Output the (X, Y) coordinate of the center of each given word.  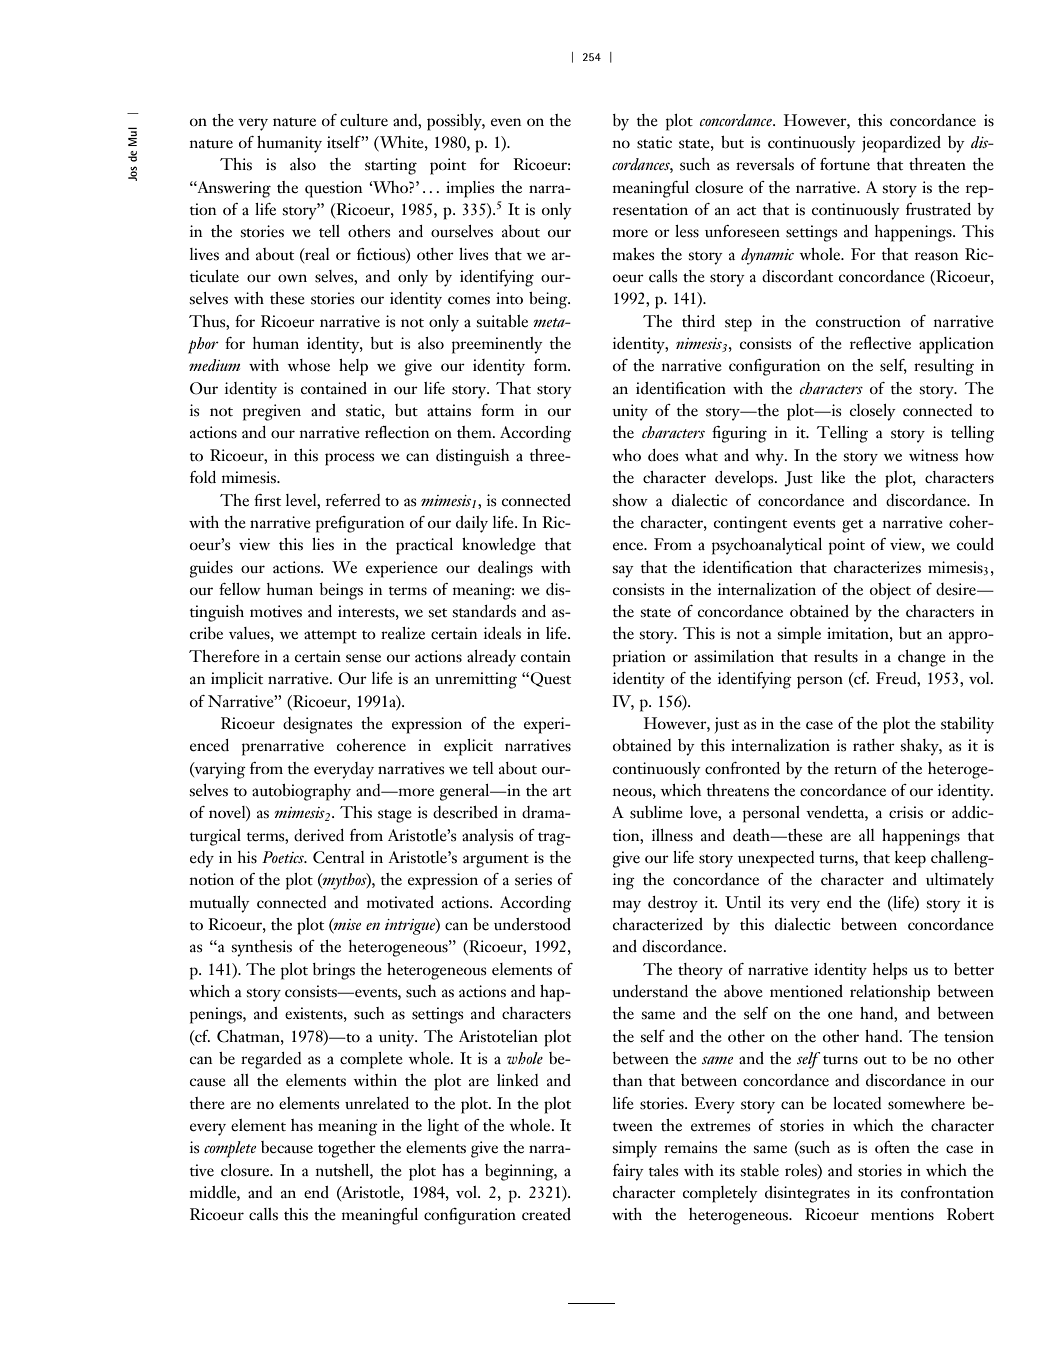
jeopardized (901, 144)
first (267, 500)
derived (319, 835)
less (687, 231)
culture (364, 120)
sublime (656, 812)
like (833, 477)
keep (910, 859)
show (630, 500)
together (347, 1149)
